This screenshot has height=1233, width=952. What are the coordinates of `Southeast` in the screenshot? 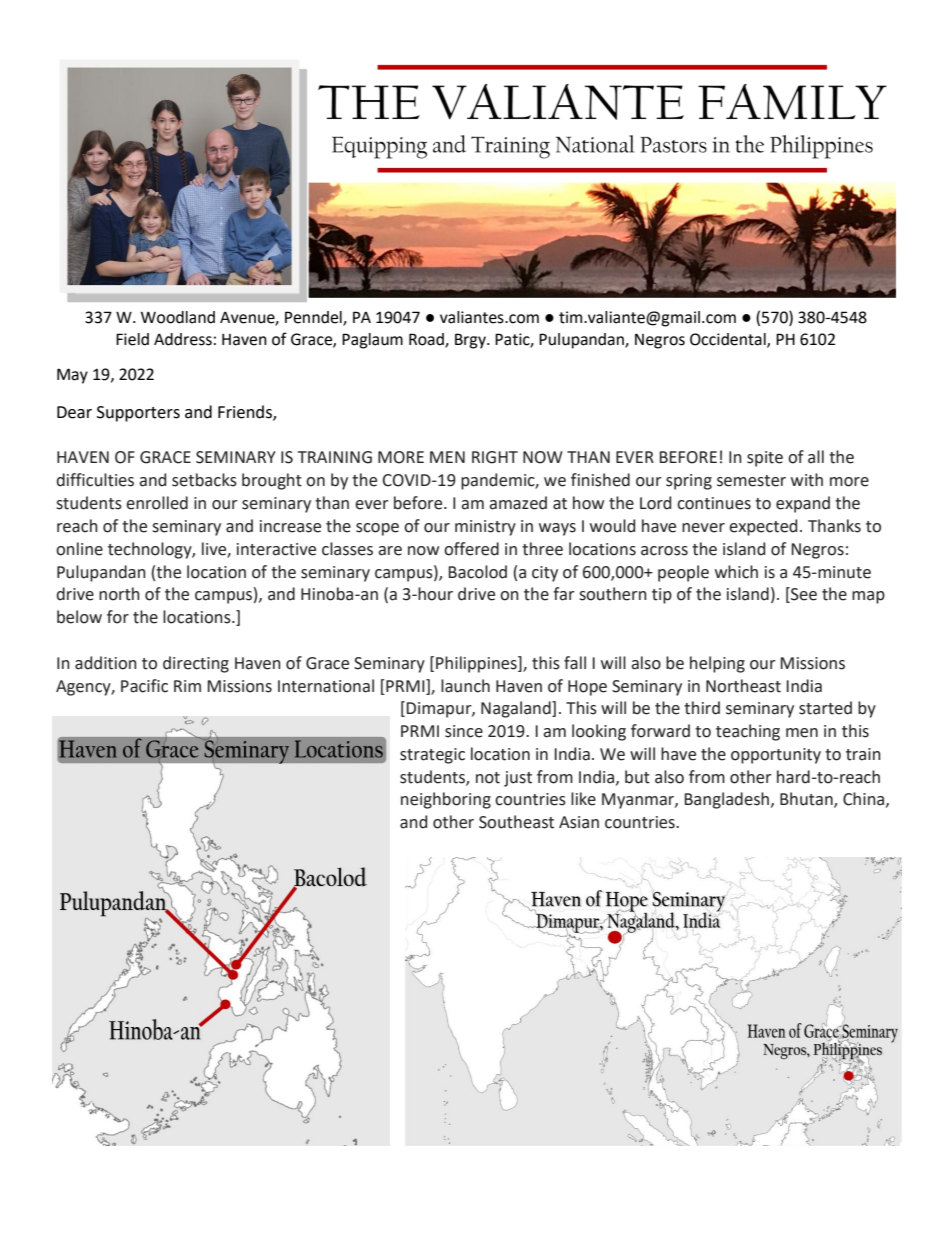 It's located at (516, 822).
